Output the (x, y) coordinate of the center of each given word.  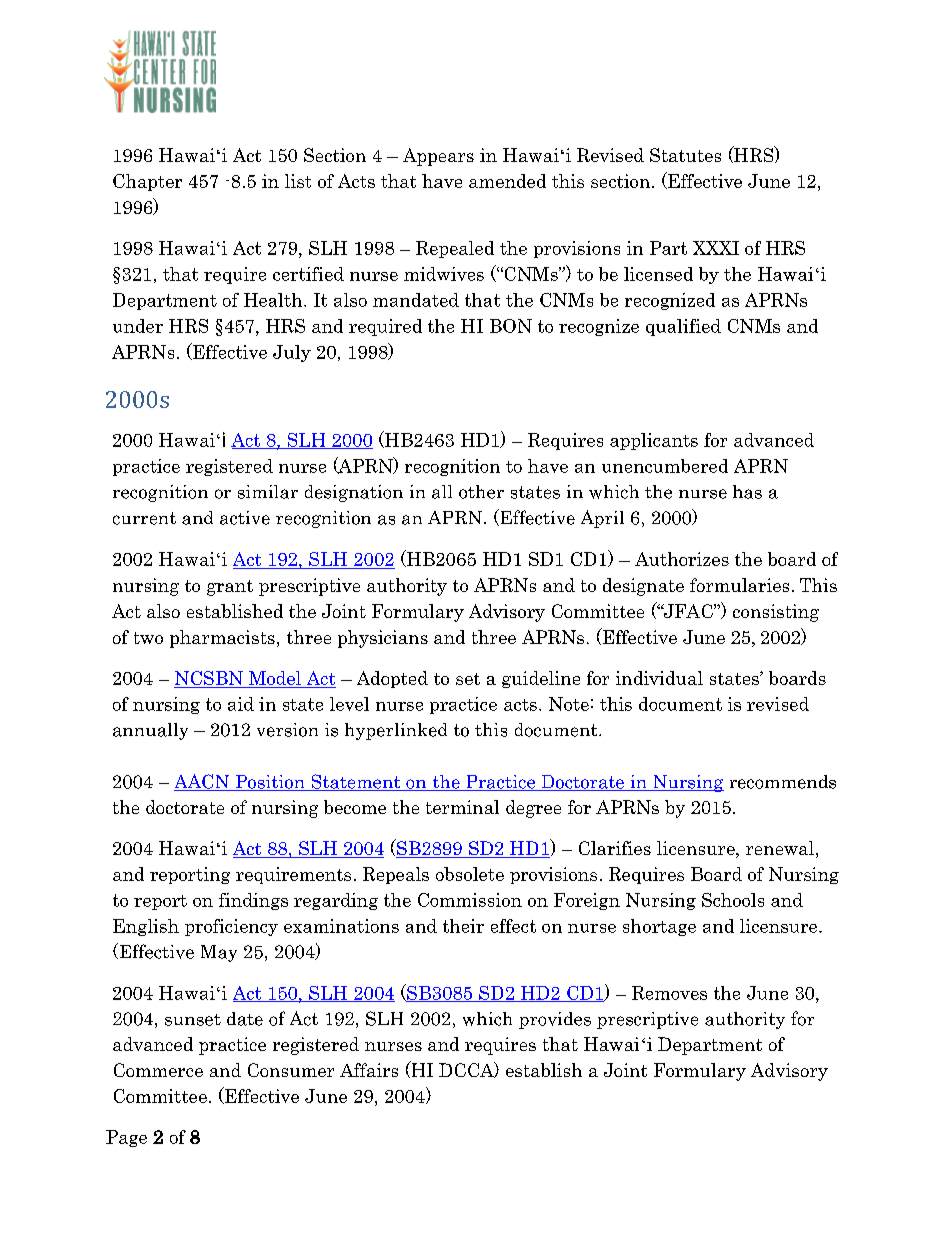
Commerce (158, 1070)
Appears (438, 157)
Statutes (685, 155)
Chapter (147, 182)
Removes (669, 993)
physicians (383, 639)
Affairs (369, 1070)
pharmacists (222, 639)
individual (659, 678)
